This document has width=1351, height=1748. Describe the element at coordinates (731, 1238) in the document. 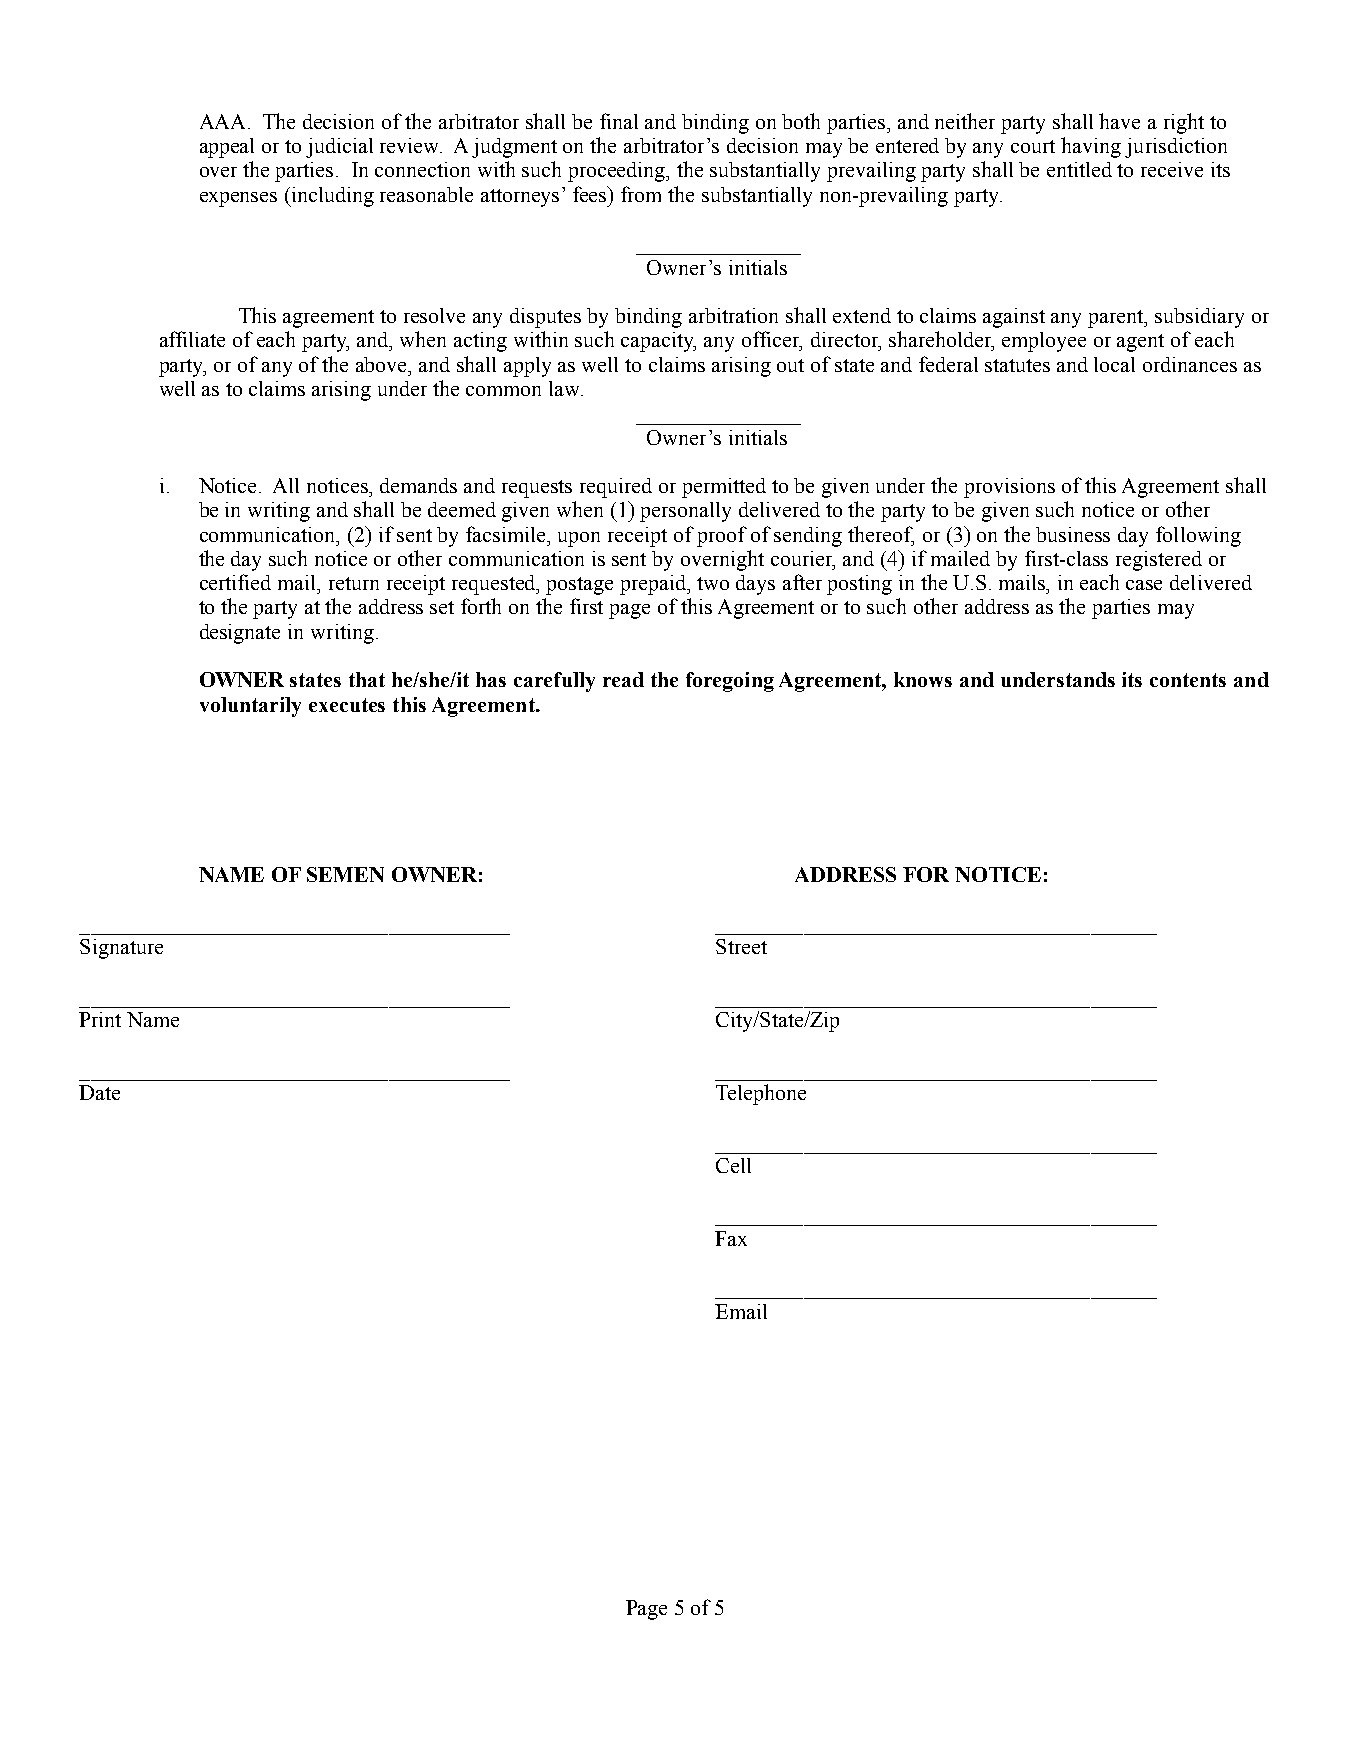

I see `Fax` at that location.
